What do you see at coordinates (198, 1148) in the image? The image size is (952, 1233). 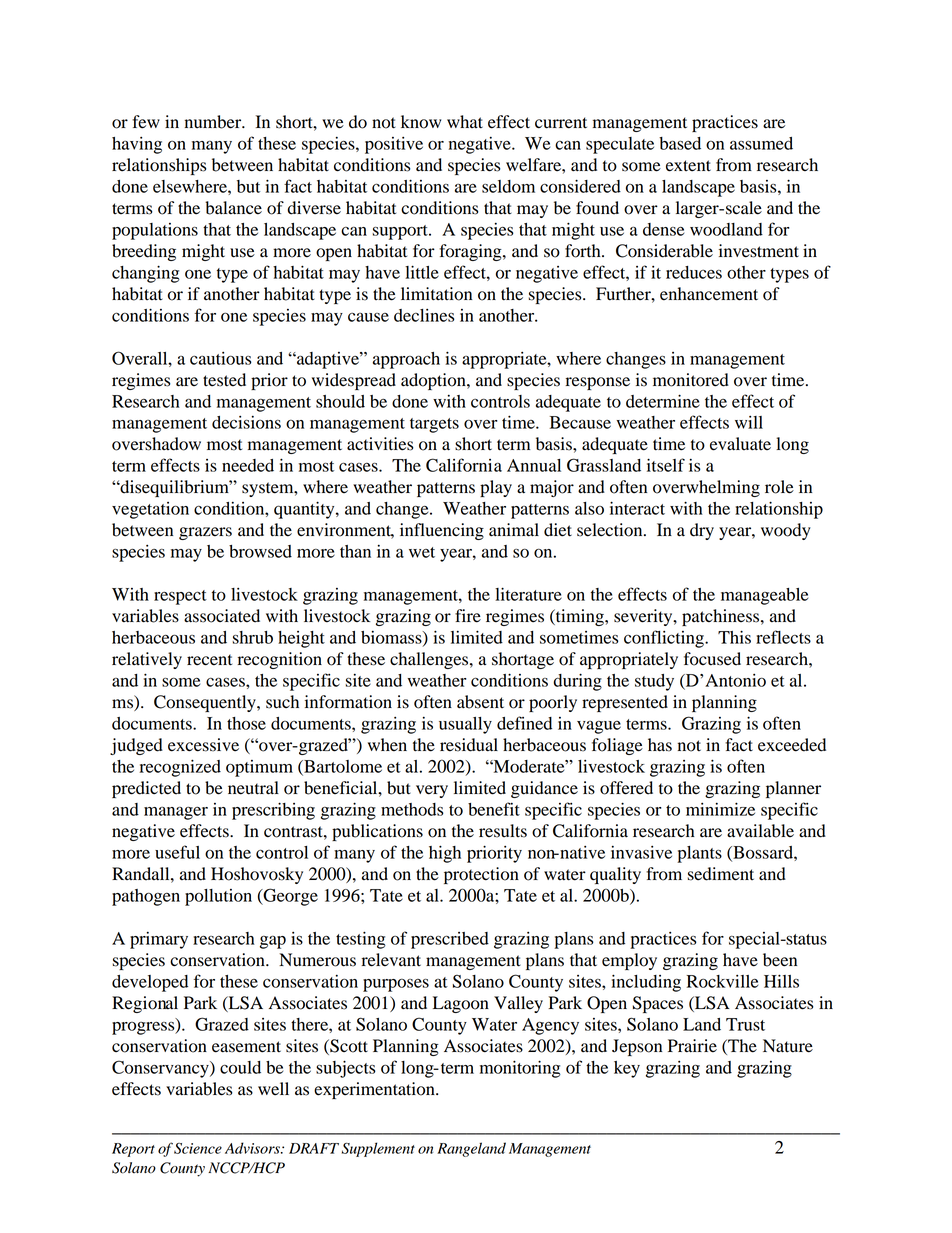 I see `Science` at bounding box center [198, 1148].
